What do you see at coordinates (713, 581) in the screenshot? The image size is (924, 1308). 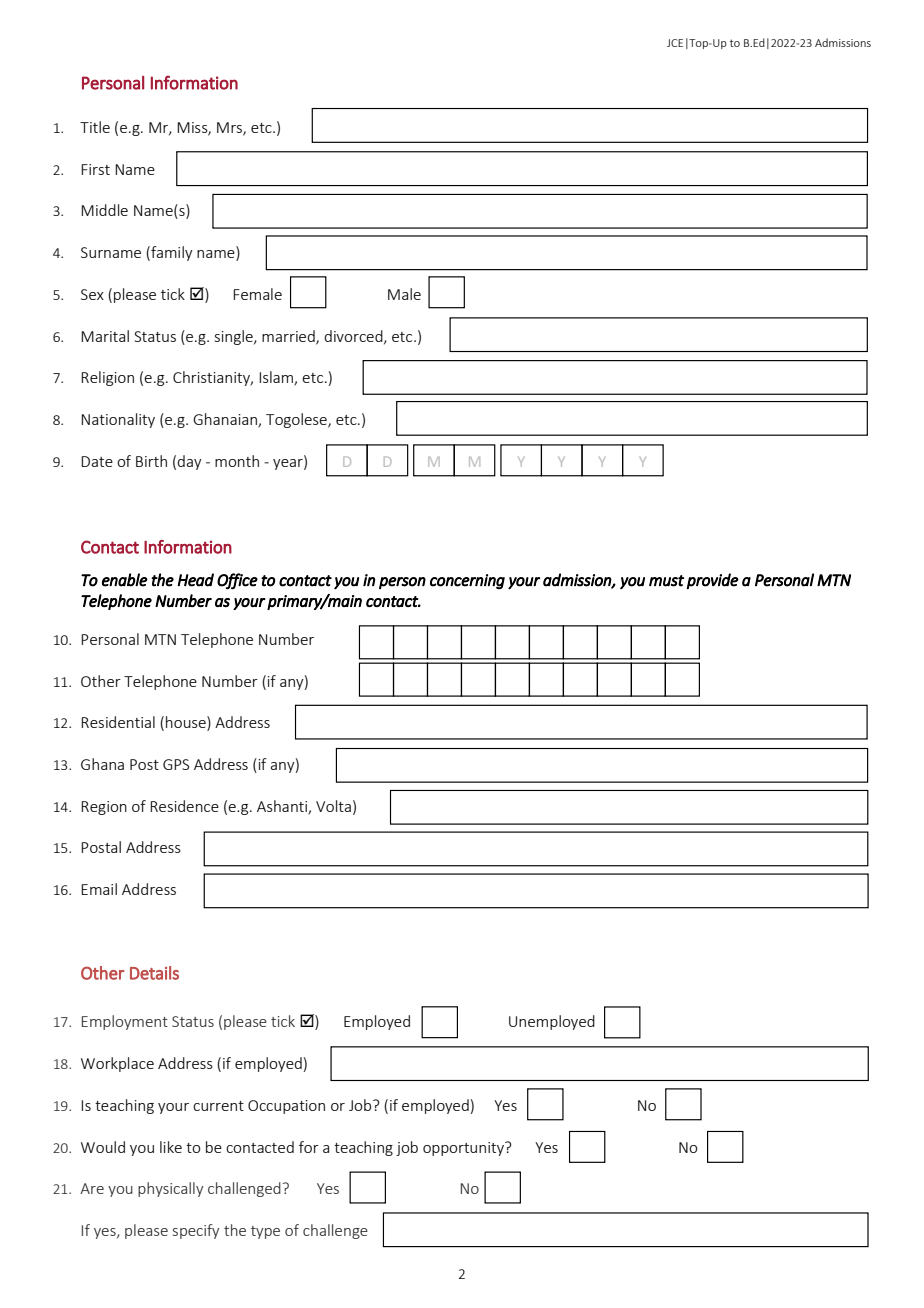 I see `provide` at bounding box center [713, 581].
